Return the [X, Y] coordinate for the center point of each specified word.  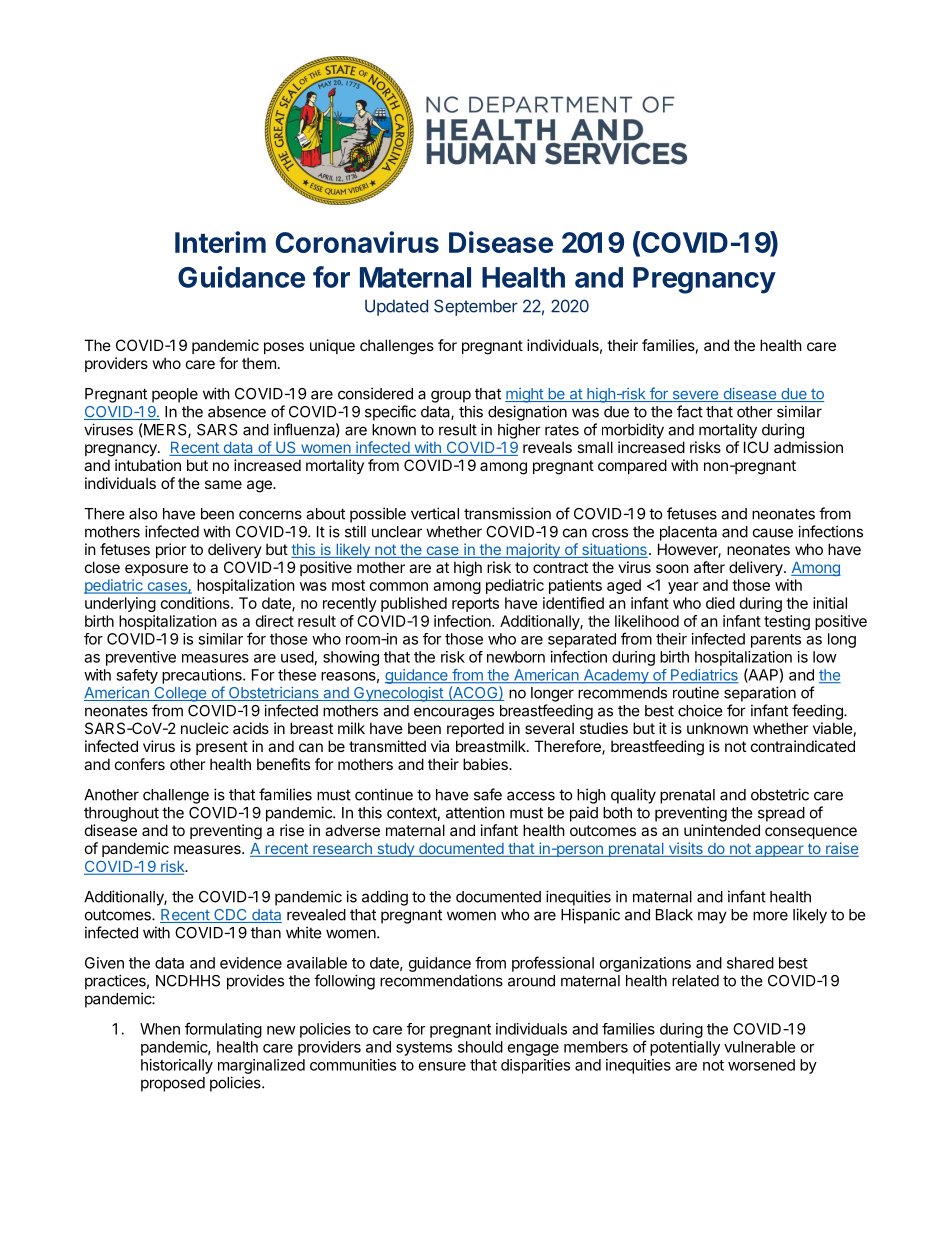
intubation [148, 465]
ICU [756, 447]
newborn [516, 657]
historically [177, 1066]
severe [695, 396]
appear [779, 851]
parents [776, 641]
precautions [203, 676]
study [395, 850]
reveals [547, 447]
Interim [220, 242]
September [476, 307]
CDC [230, 916]
